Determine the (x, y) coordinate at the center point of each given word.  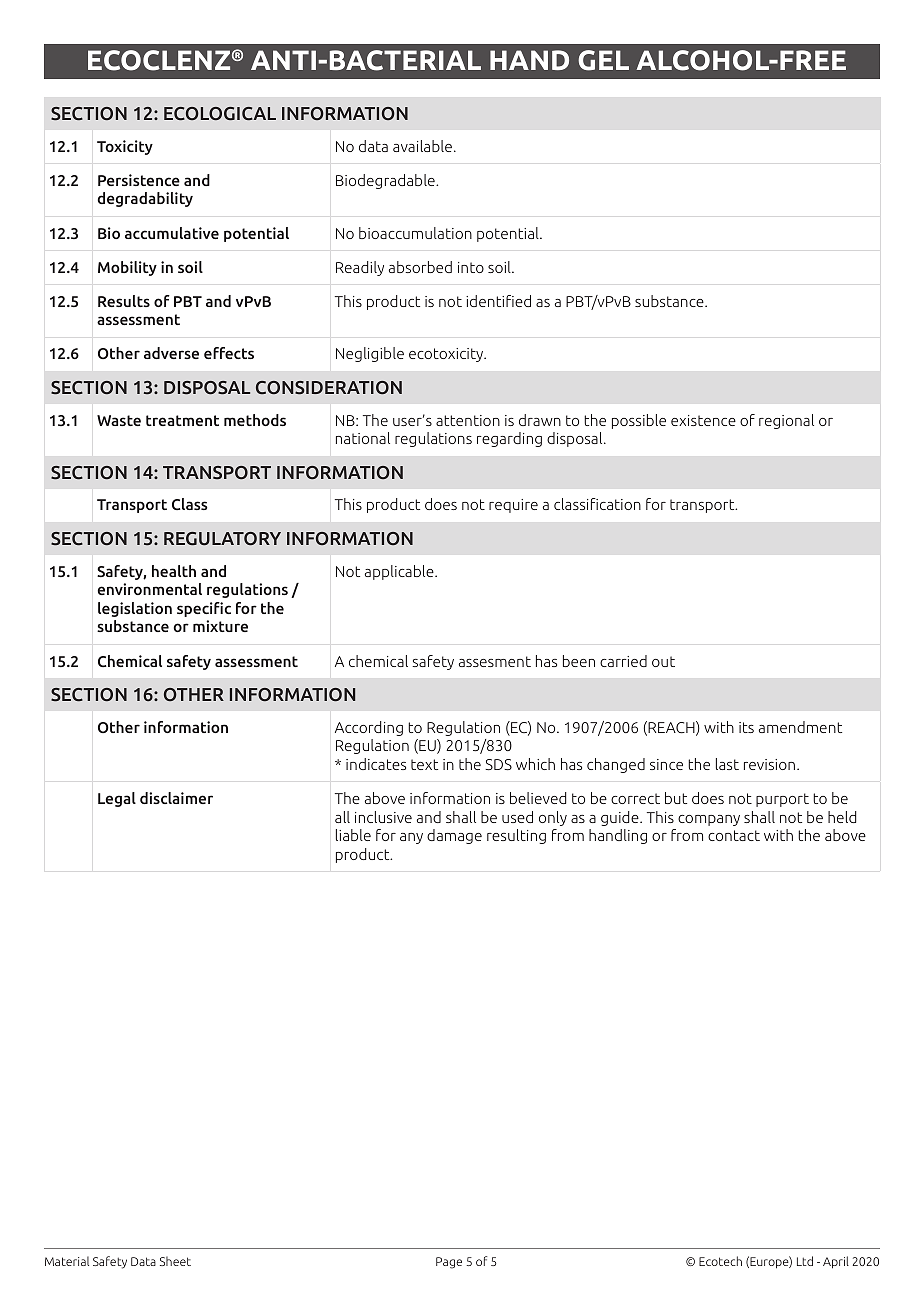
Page (449, 1263)
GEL (603, 60)
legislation (135, 609)
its (746, 727)
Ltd (805, 1261)
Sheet (175, 1261)
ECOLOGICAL (220, 114)
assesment (495, 661)
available (422, 146)
